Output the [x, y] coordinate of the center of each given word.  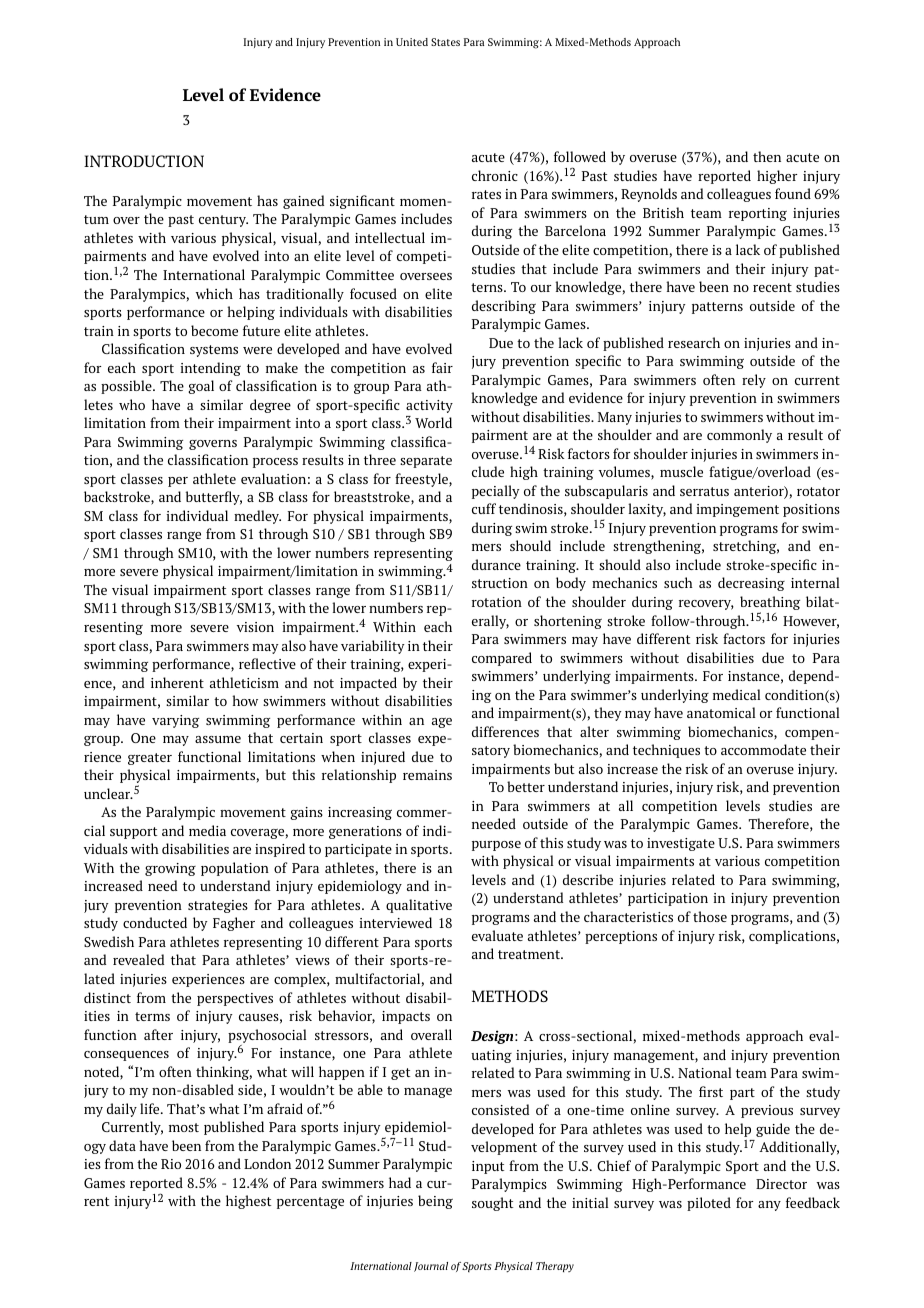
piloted [709, 1204]
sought [492, 1204]
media [207, 830]
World [433, 422]
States [445, 42]
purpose [496, 846]
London [267, 1163]
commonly [739, 436]
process [275, 463]
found [793, 193]
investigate [681, 844]
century [223, 221]
